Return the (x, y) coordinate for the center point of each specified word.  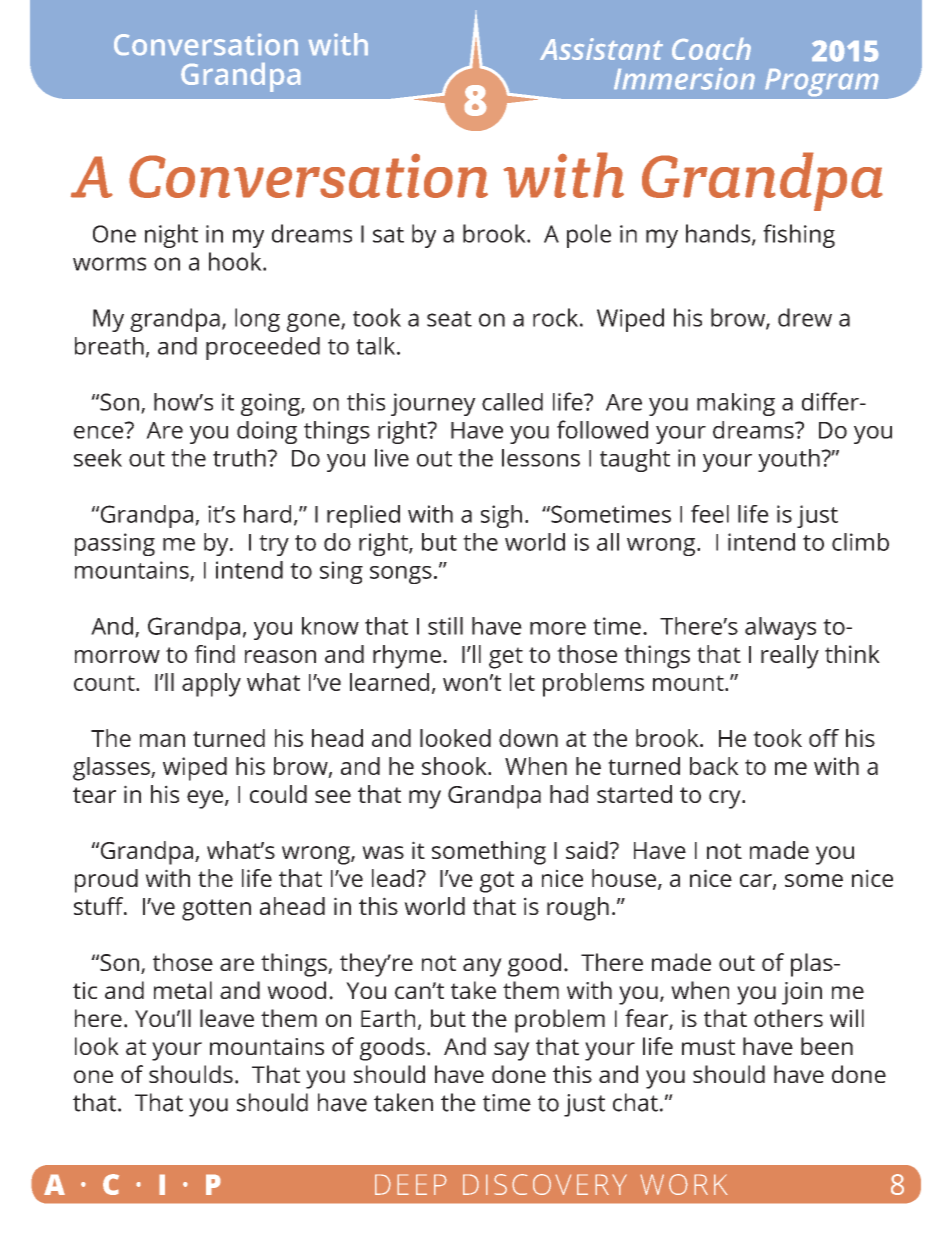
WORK (684, 1184)
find (214, 654)
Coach (711, 49)
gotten (216, 910)
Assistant (601, 49)
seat (449, 319)
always (780, 628)
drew (805, 317)
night (171, 236)
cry (726, 799)
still (445, 626)
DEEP (411, 1184)
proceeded (263, 348)
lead (394, 878)
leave (227, 1018)
